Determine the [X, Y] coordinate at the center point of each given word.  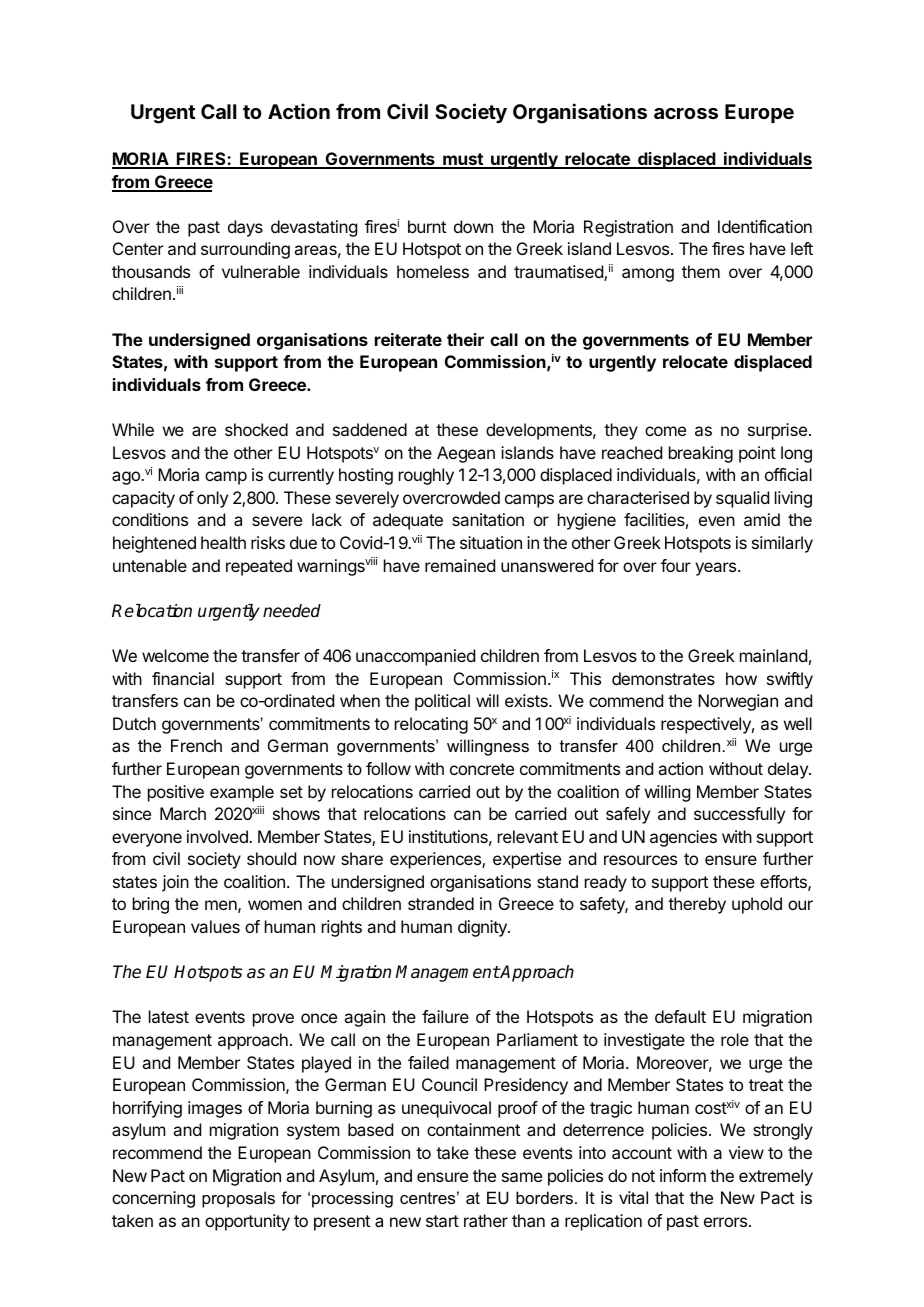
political [442, 702]
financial [183, 678]
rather [486, 1220]
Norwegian [738, 702]
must [463, 160]
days [245, 228]
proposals [238, 1199]
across [686, 113]
